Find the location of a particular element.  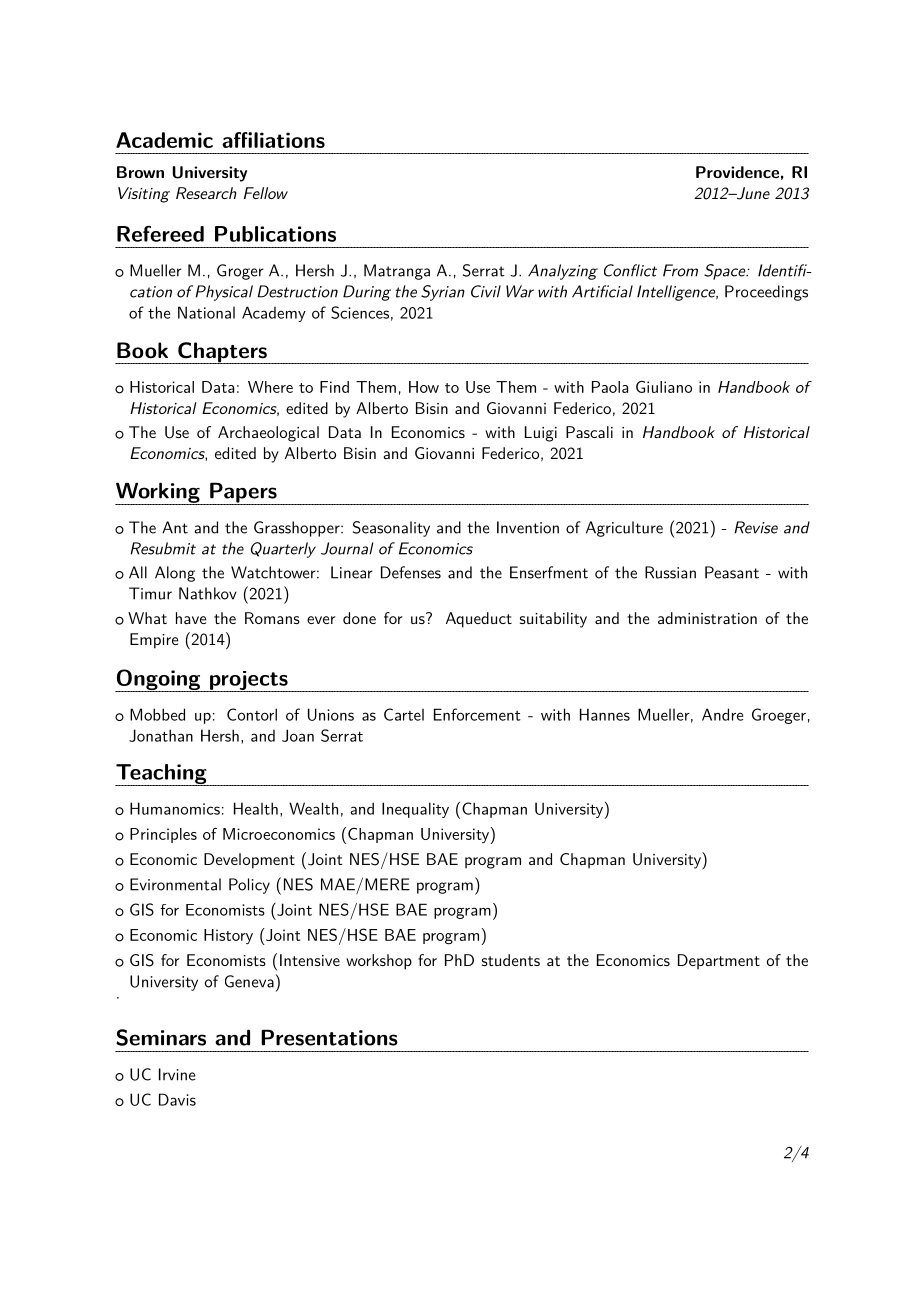

Research is located at coordinates (206, 193).
